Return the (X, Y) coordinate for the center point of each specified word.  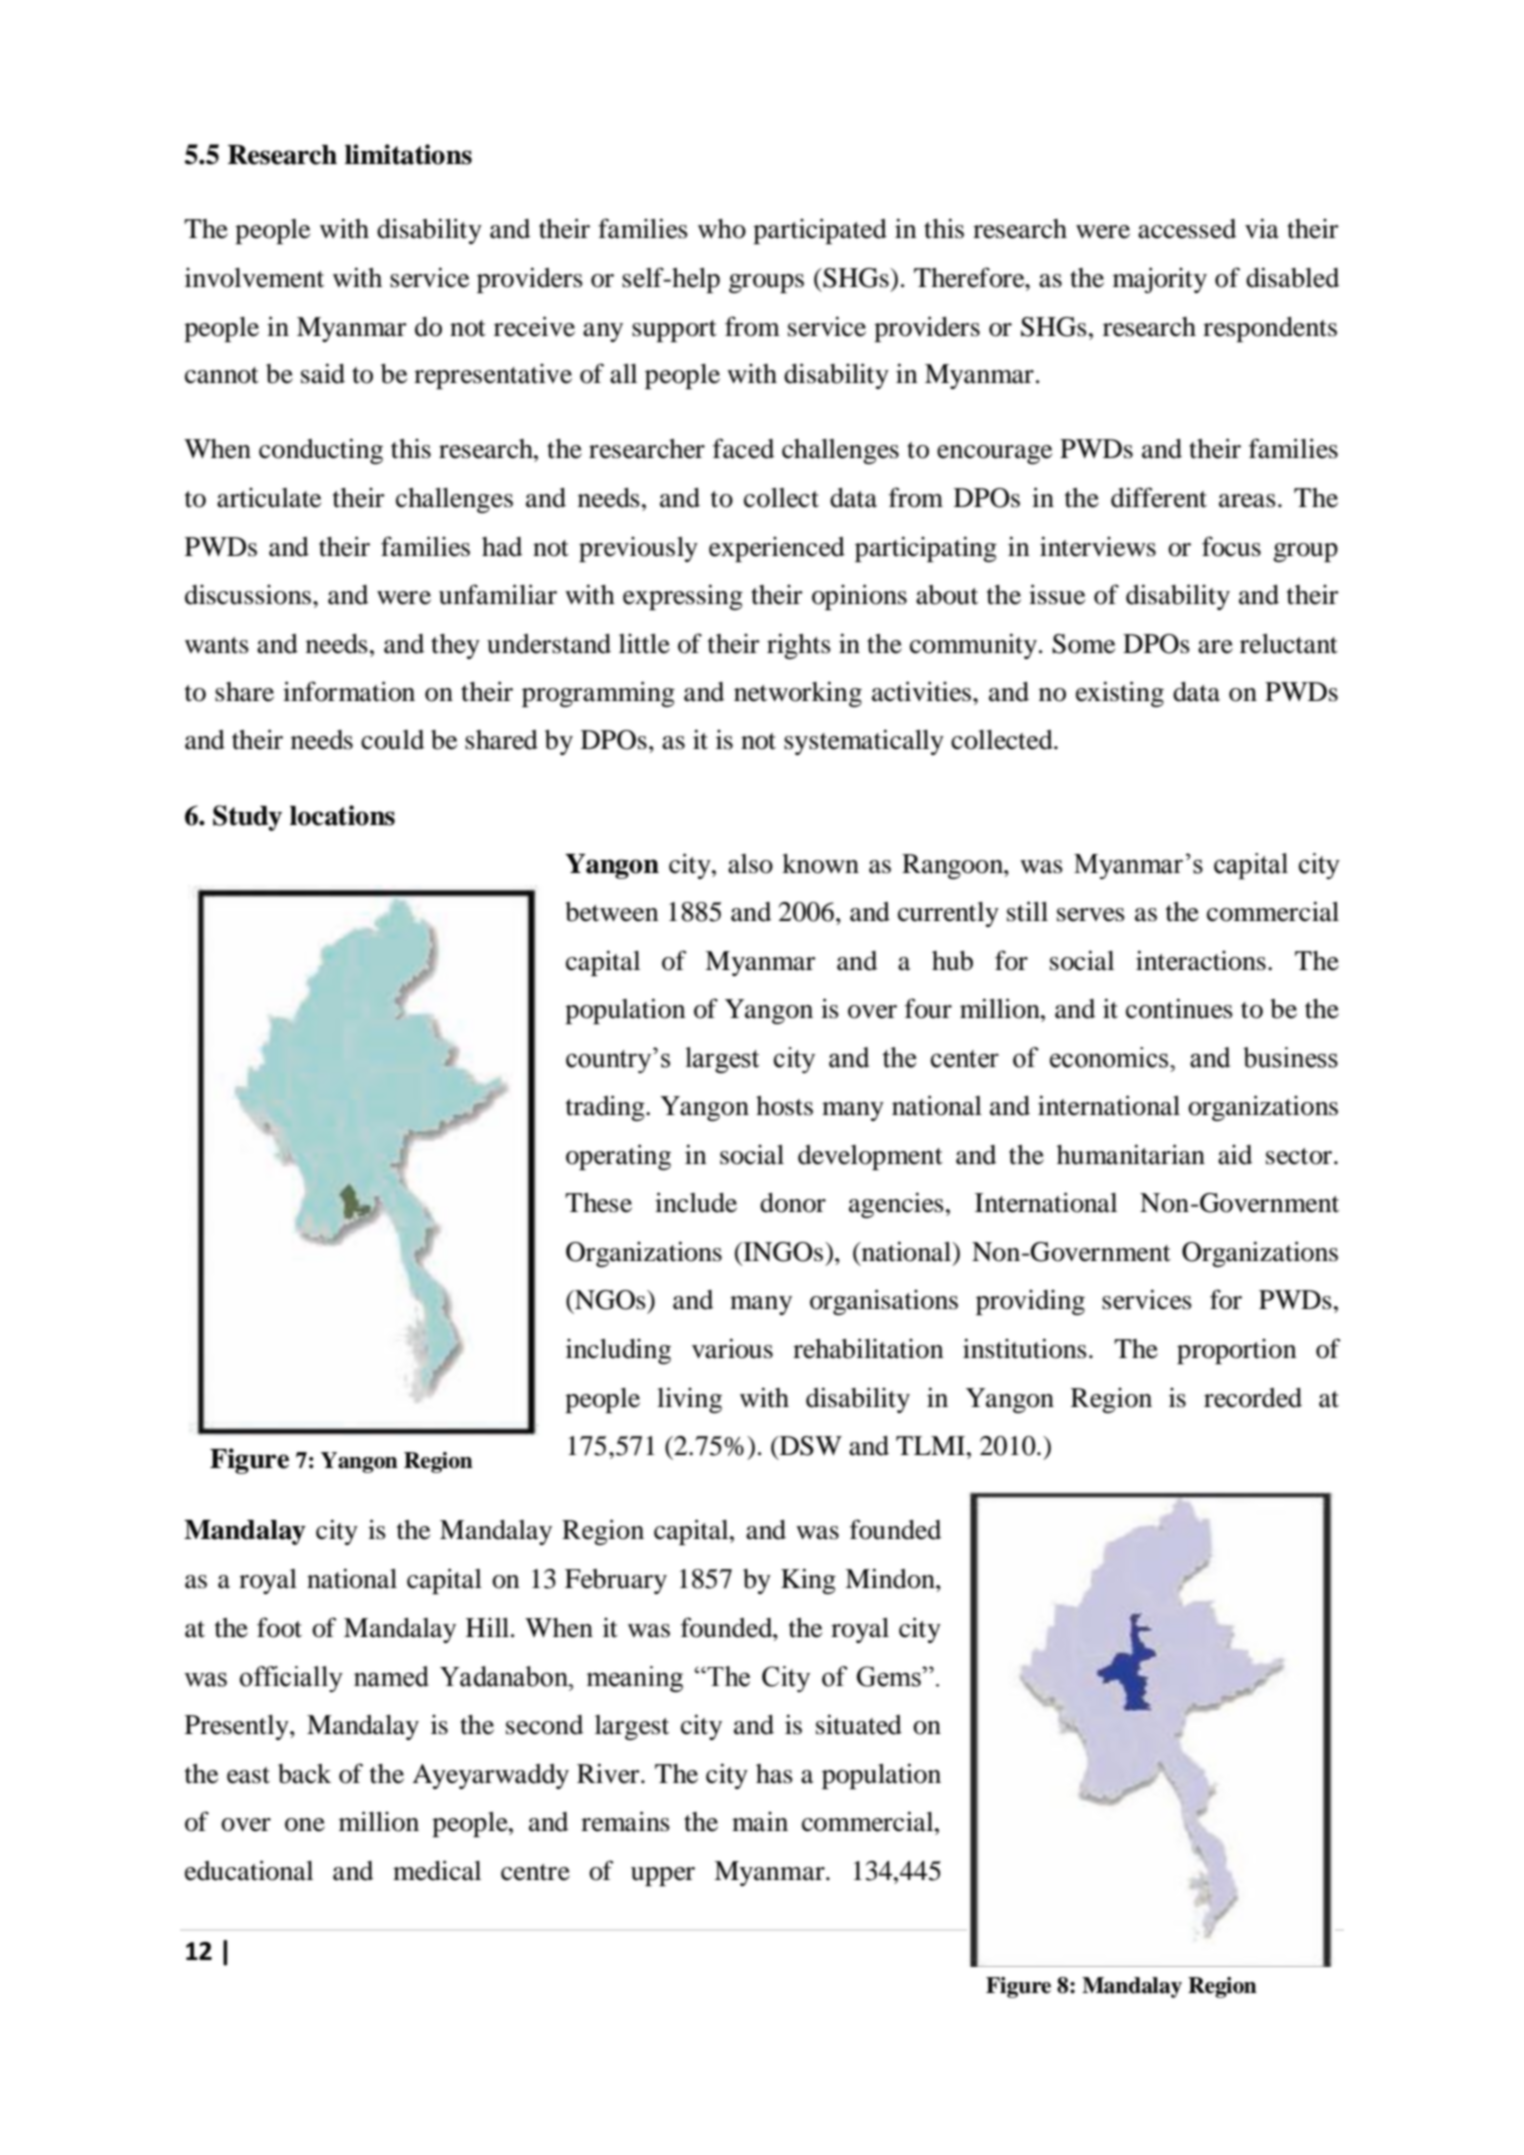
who (722, 229)
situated (859, 1724)
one (305, 1825)
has (774, 1774)
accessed (1187, 229)
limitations (408, 154)
